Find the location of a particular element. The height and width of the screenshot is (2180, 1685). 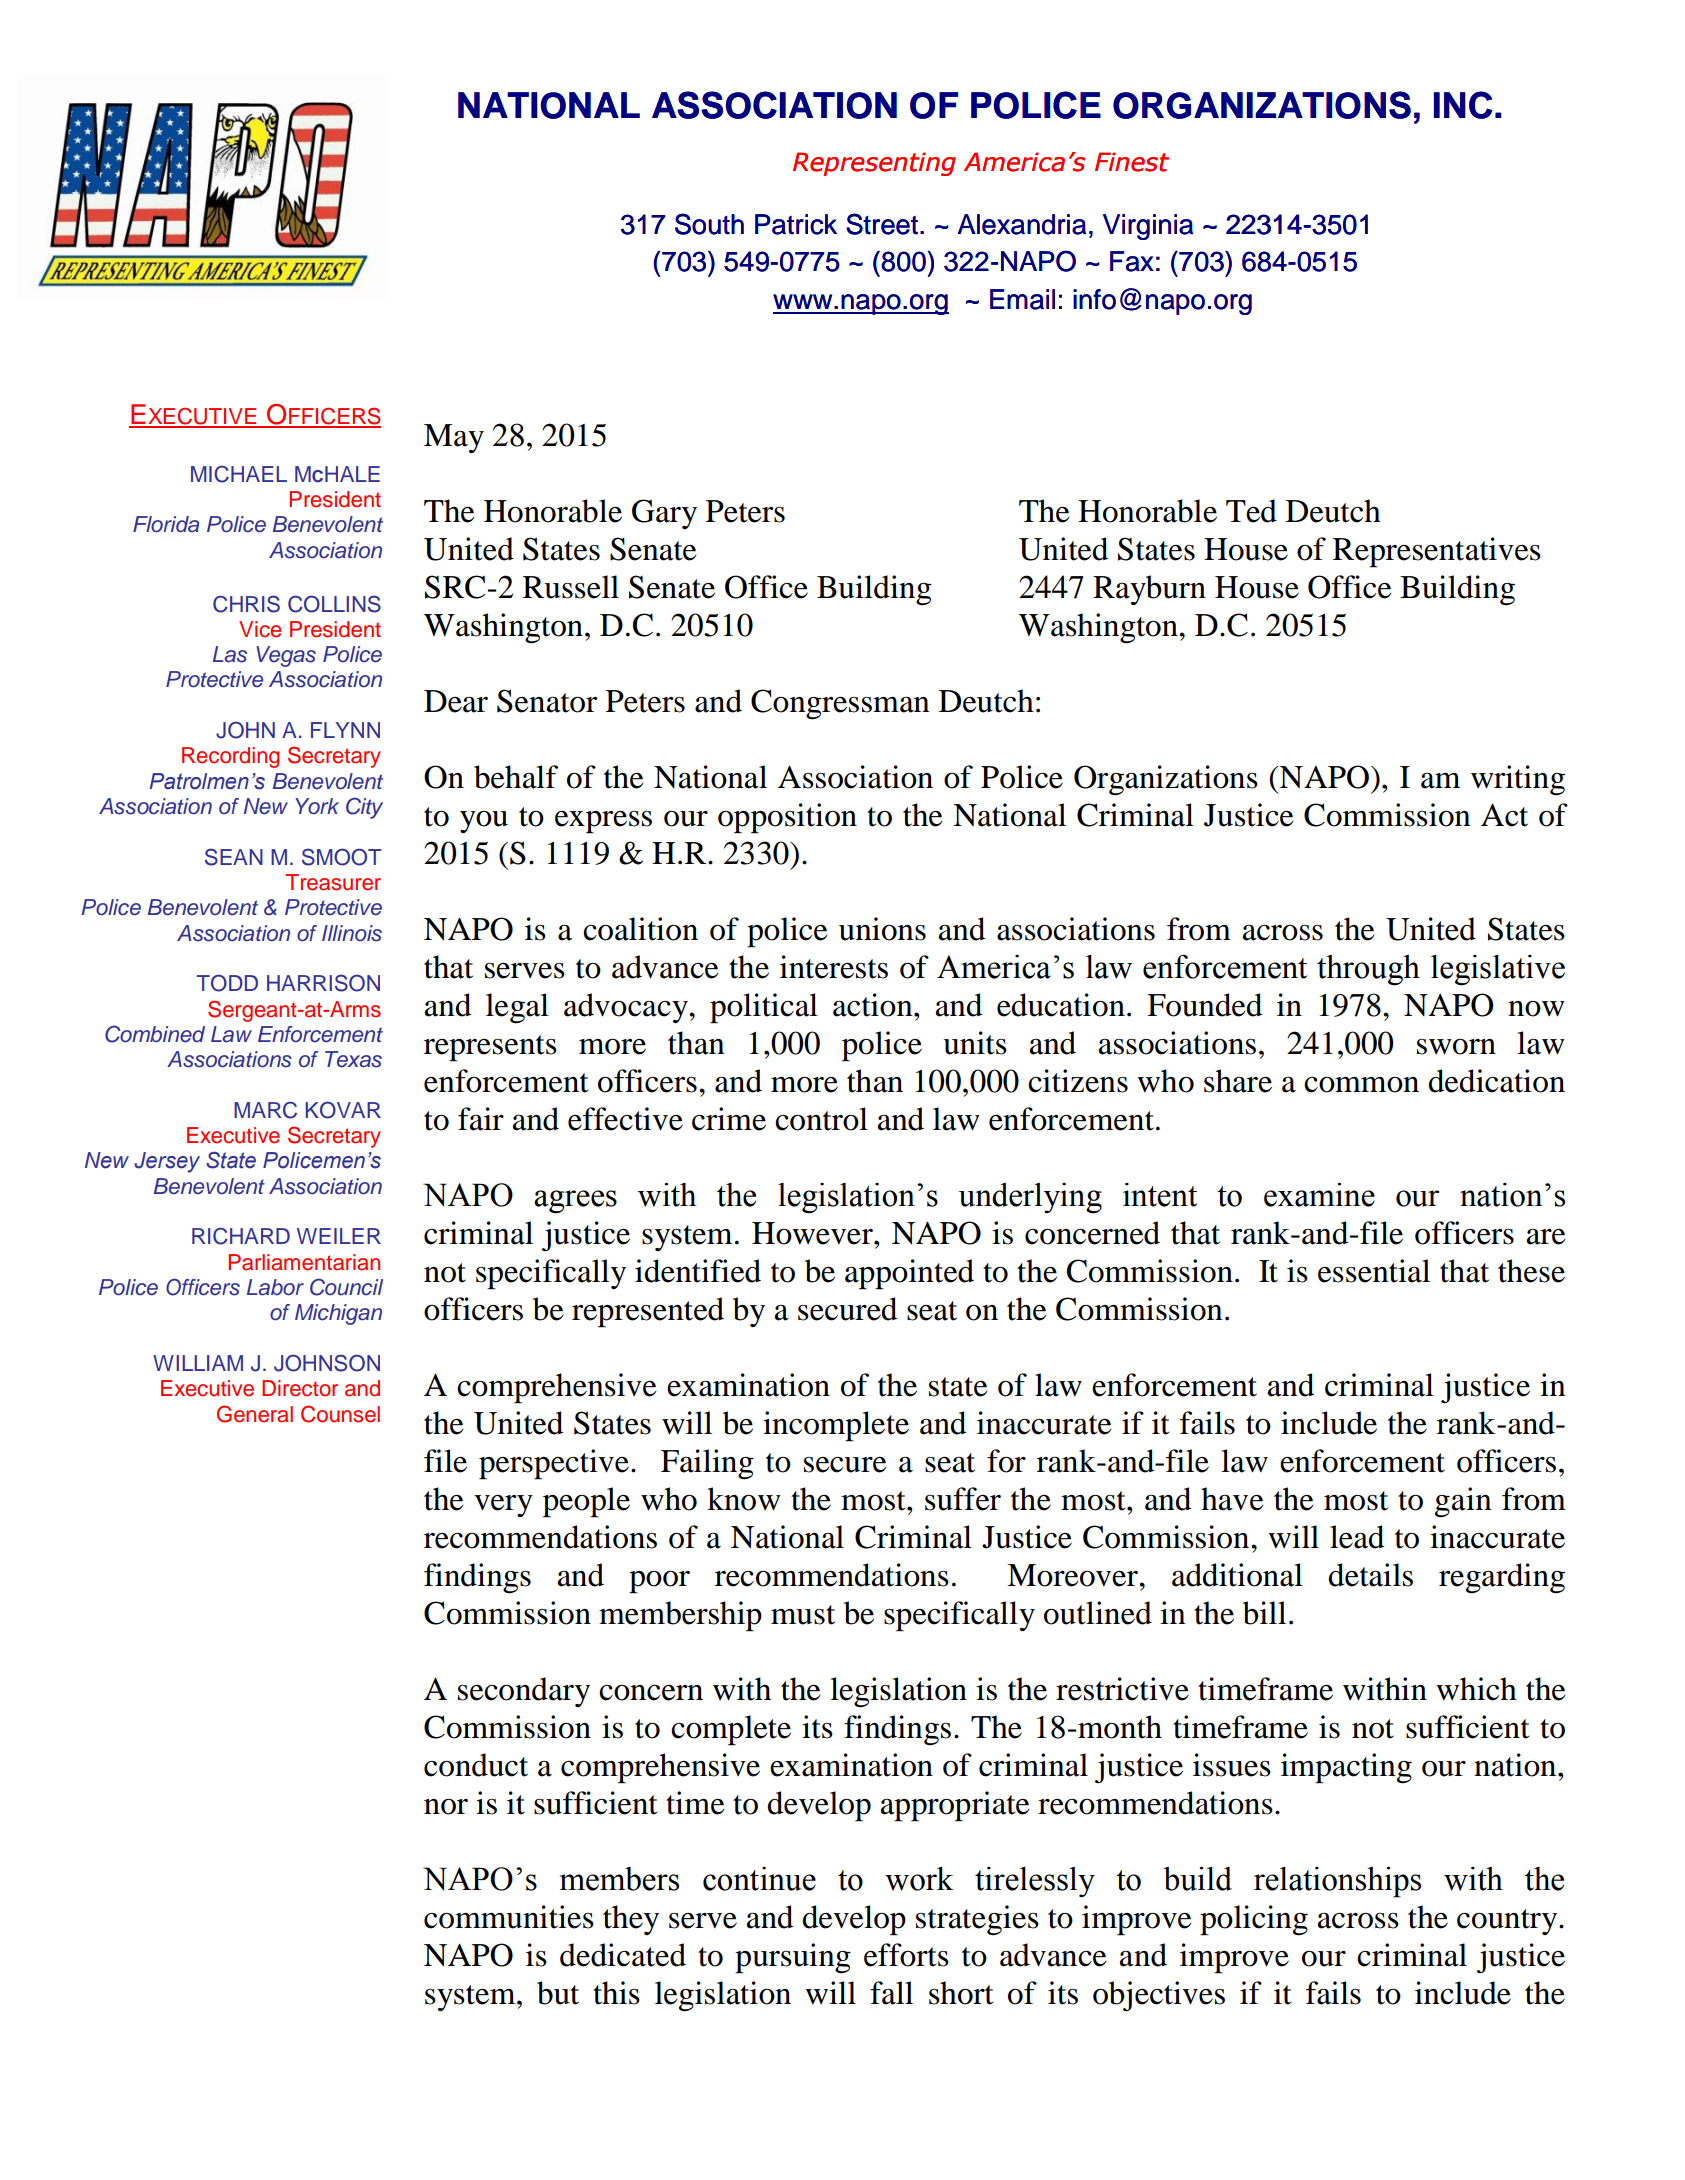

common is located at coordinates (1361, 1085).
